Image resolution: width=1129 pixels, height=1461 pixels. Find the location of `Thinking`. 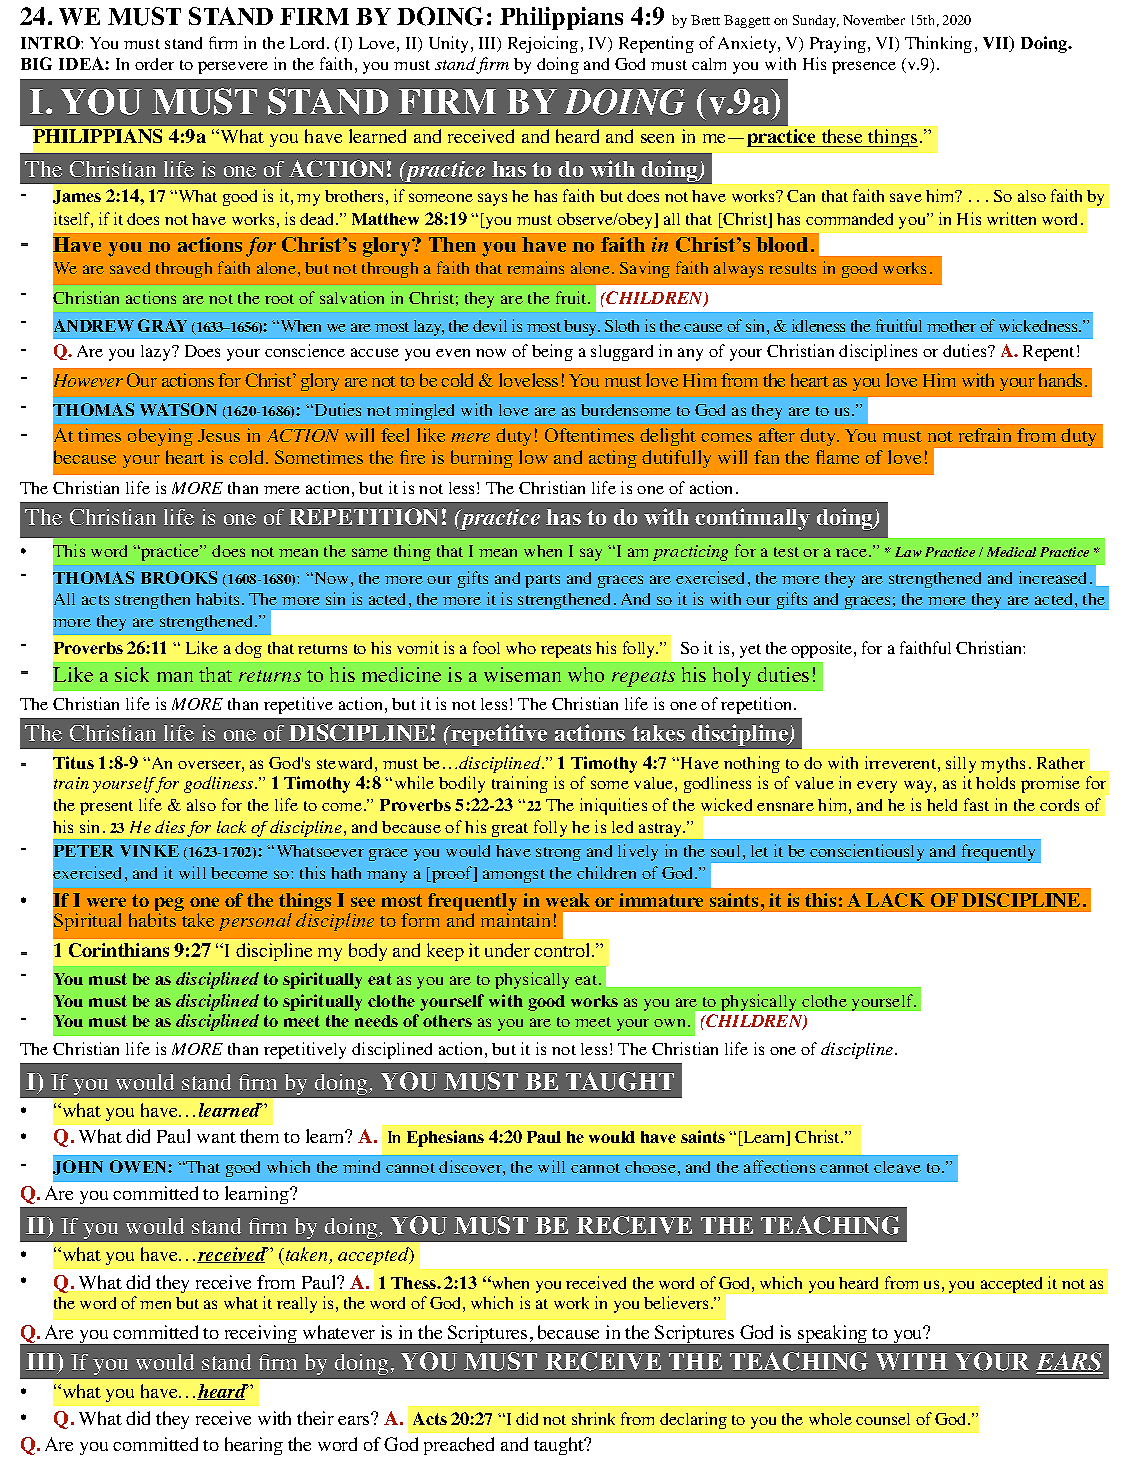

Thinking is located at coordinates (938, 44).
